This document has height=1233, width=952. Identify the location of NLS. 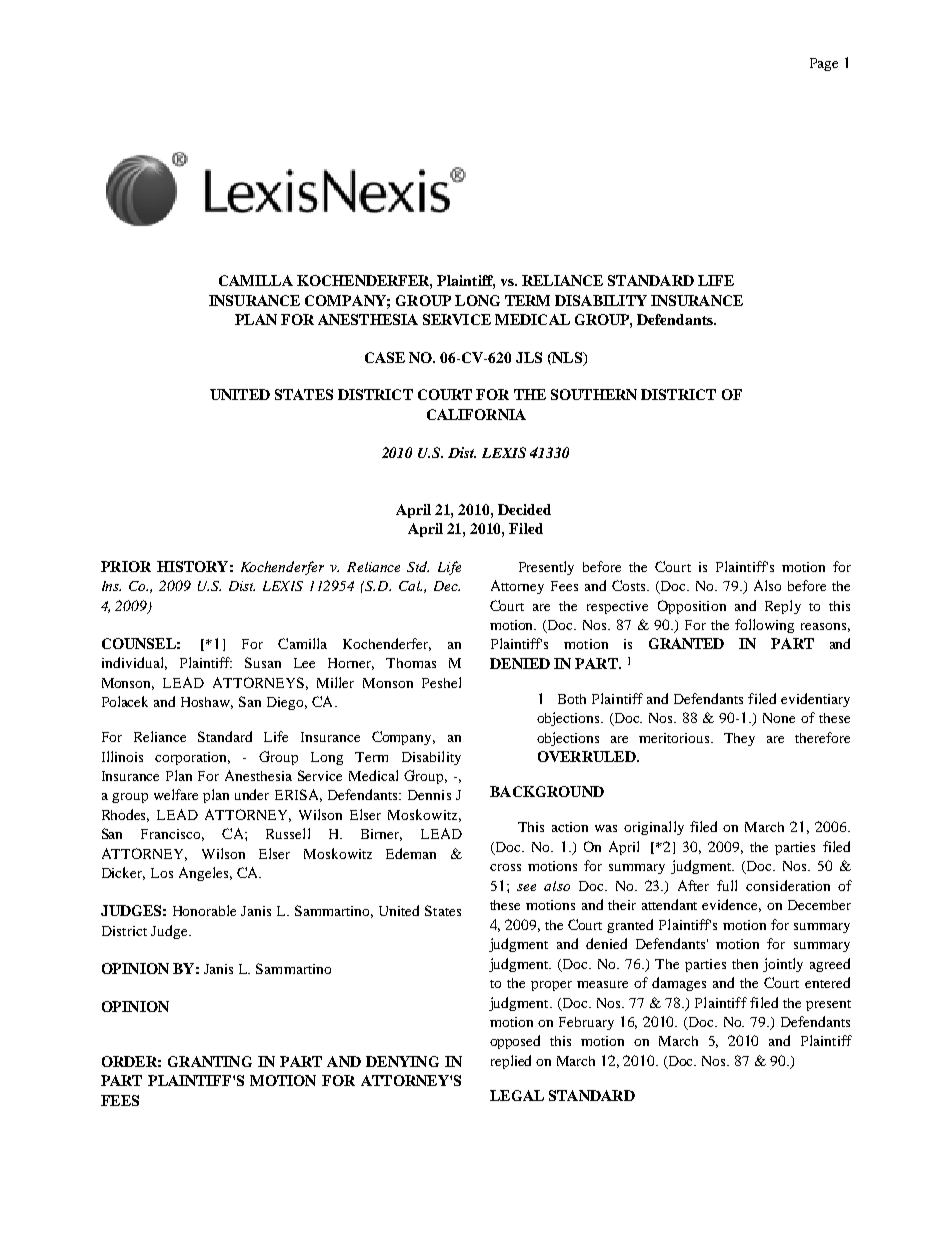
(567, 358).
